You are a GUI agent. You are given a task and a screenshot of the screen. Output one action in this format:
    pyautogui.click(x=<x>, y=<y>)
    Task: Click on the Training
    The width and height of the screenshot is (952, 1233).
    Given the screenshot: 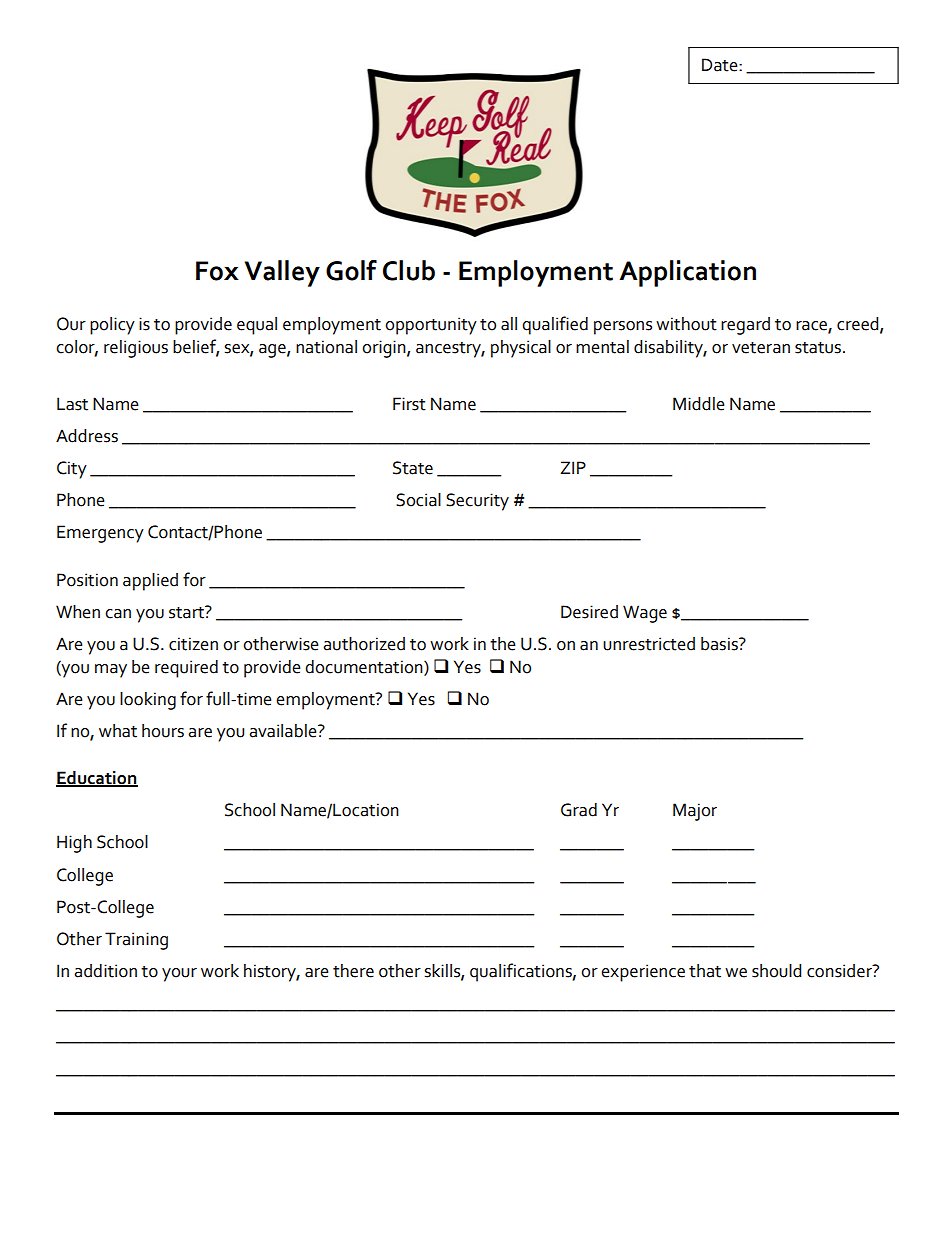 What is the action you would take?
    pyautogui.click(x=136, y=941)
